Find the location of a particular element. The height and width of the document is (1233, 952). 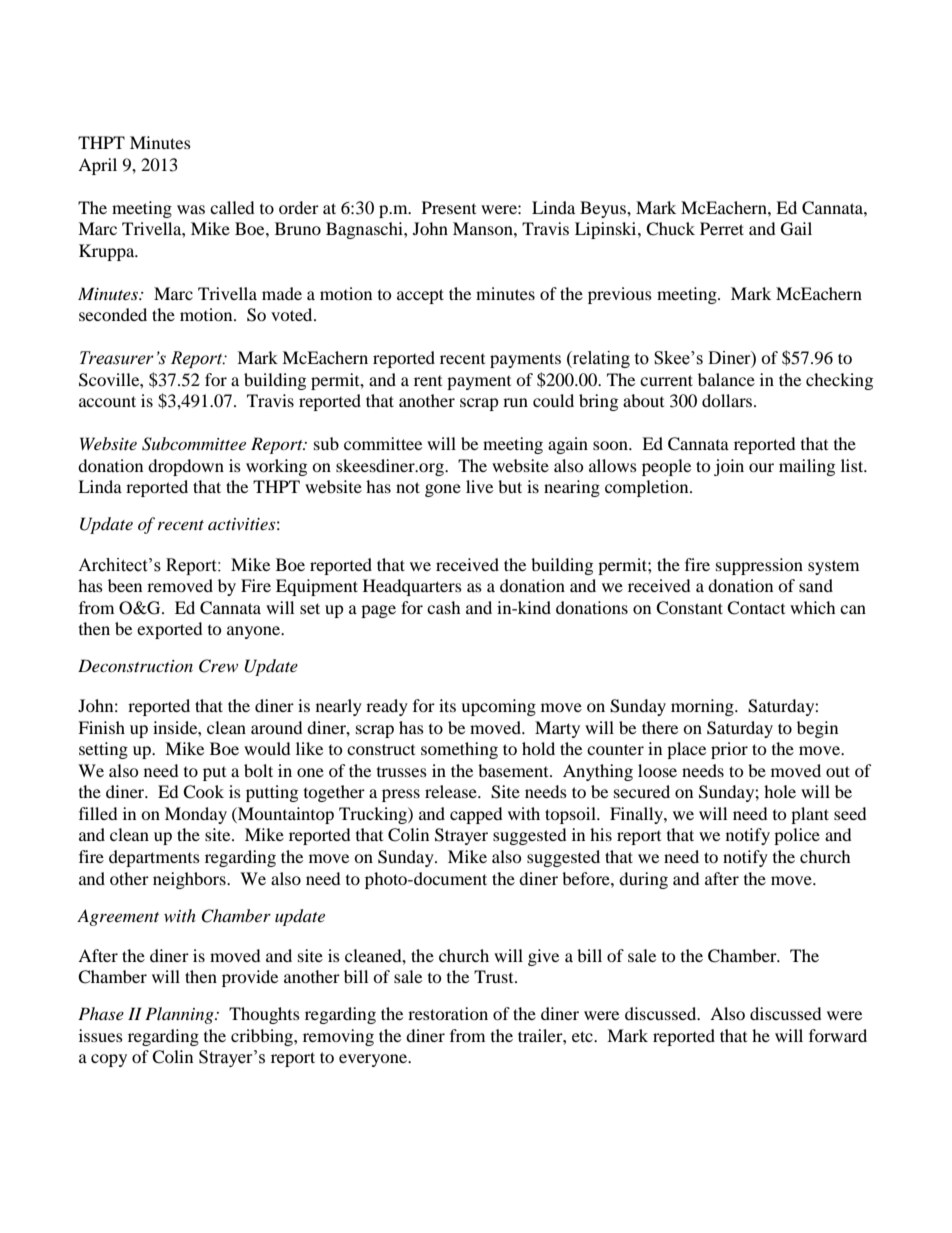

forward is located at coordinates (838, 1035).
